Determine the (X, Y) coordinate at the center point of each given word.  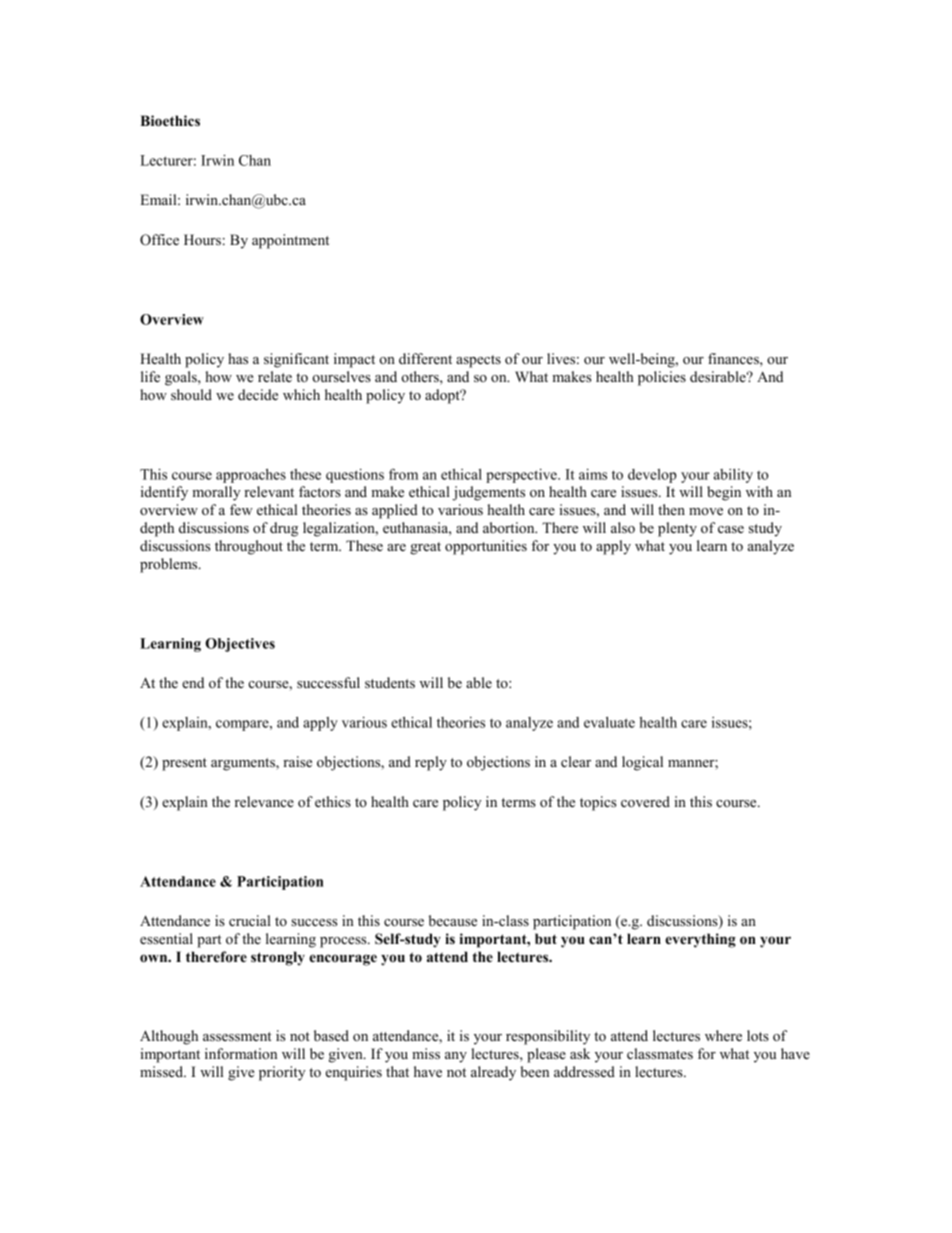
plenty (677, 529)
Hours (202, 240)
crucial (250, 920)
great (425, 548)
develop (652, 476)
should (191, 394)
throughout (249, 547)
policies (662, 378)
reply (431, 763)
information (241, 1053)
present (184, 764)
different (425, 358)
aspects (478, 361)
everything (700, 940)
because (453, 920)
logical (642, 763)
